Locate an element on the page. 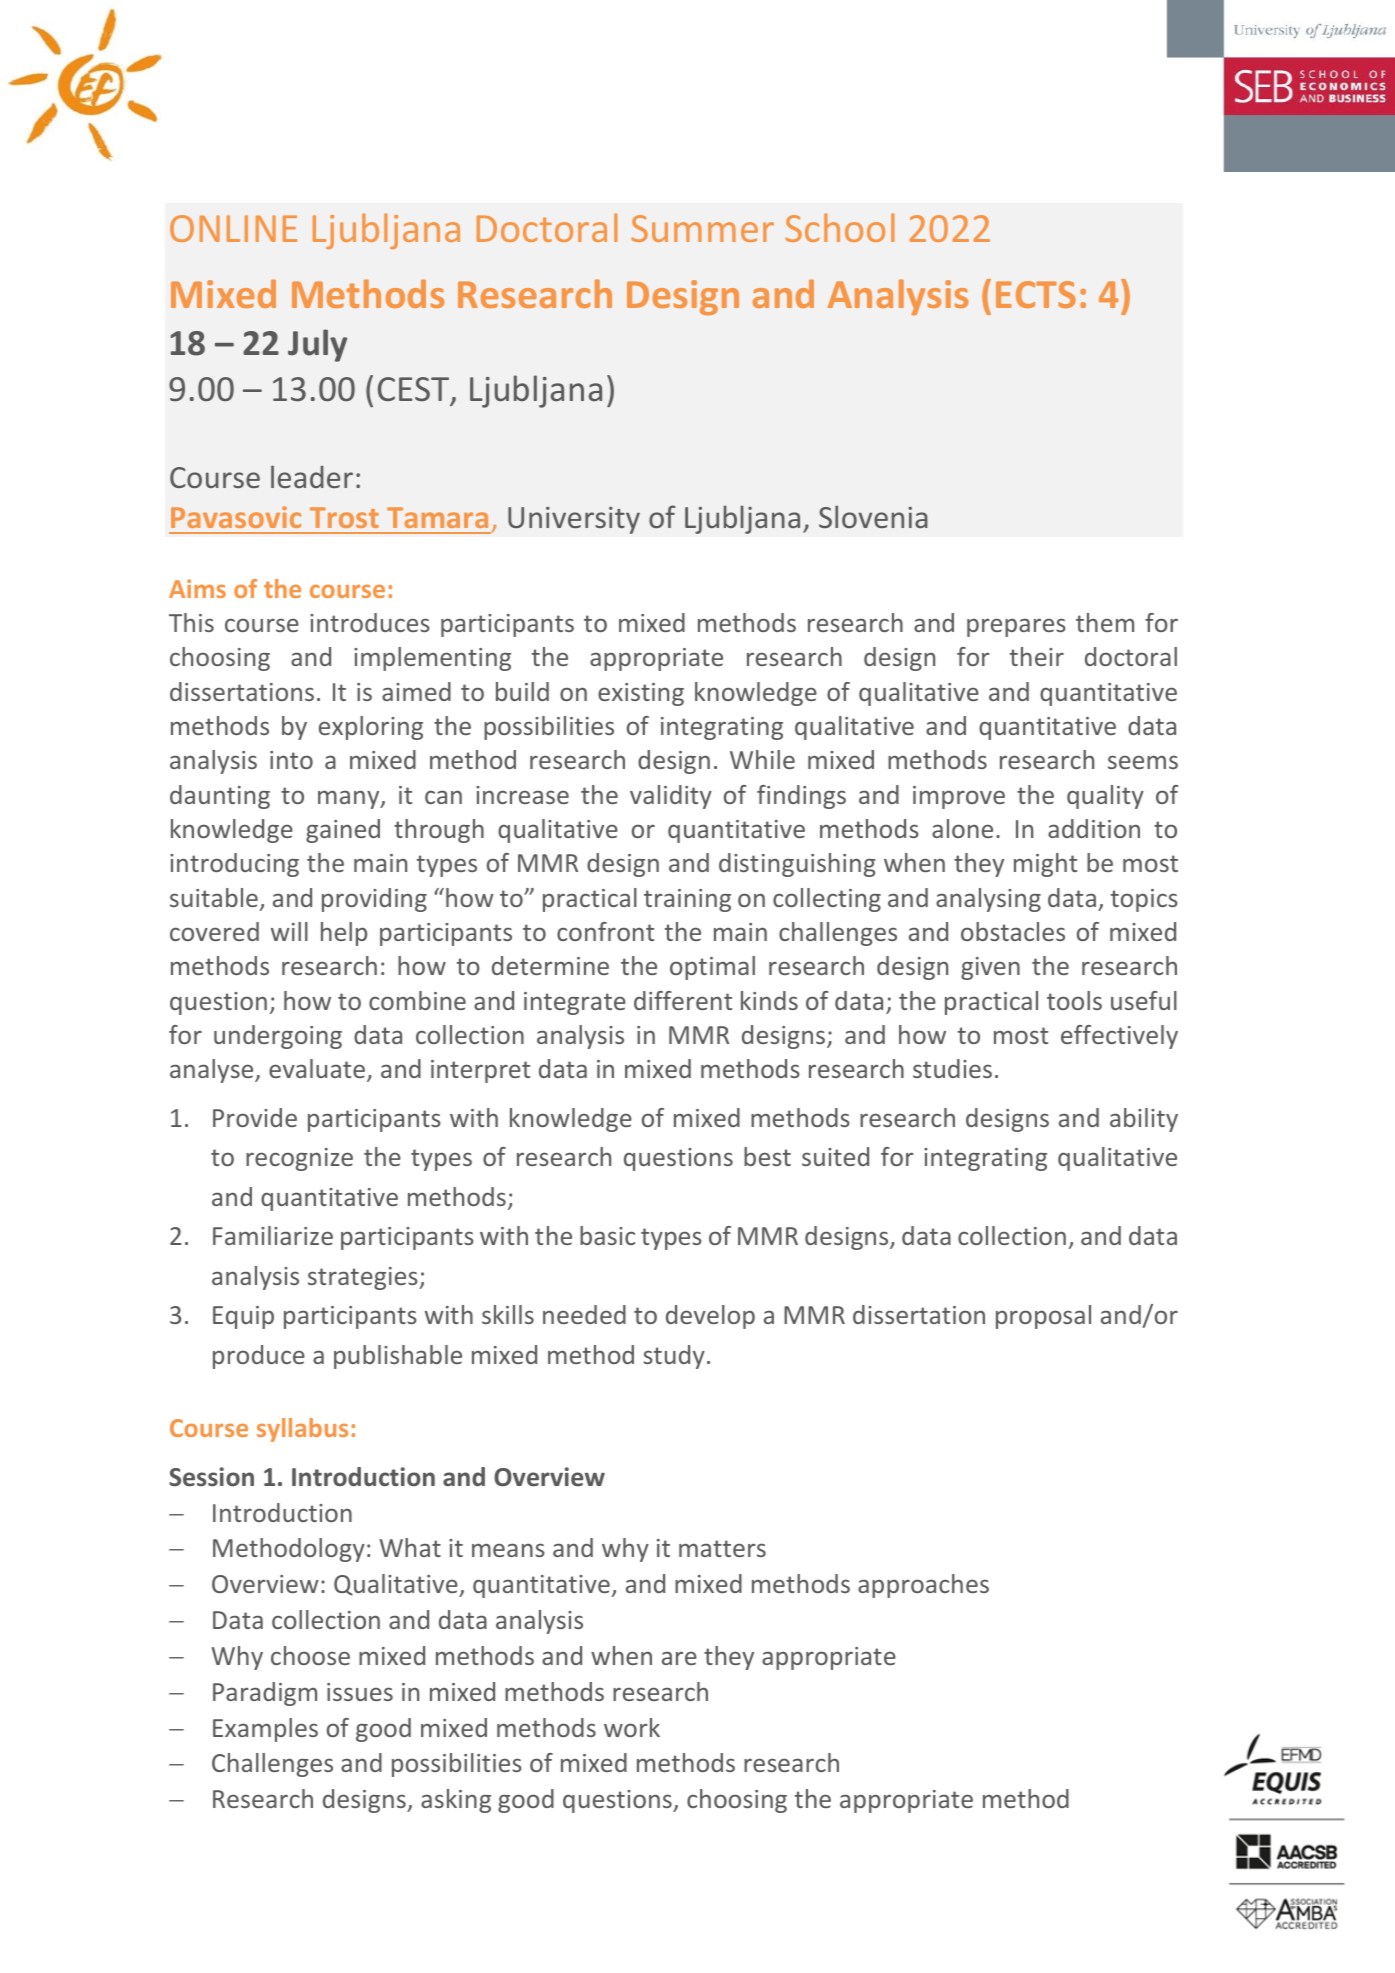  introduces is located at coordinates (370, 622).
